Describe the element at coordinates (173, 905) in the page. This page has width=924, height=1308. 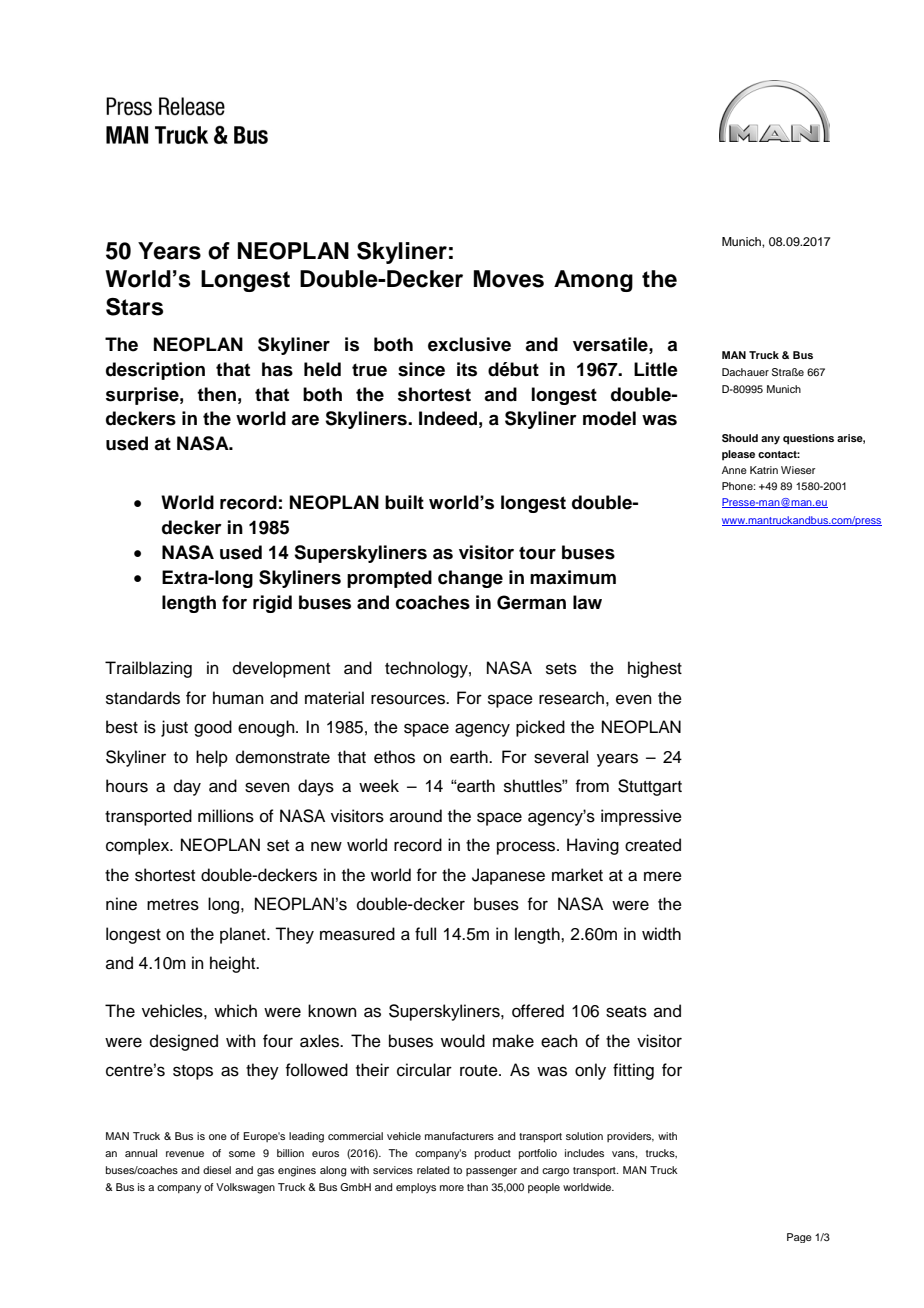
I see `metres` at that location.
